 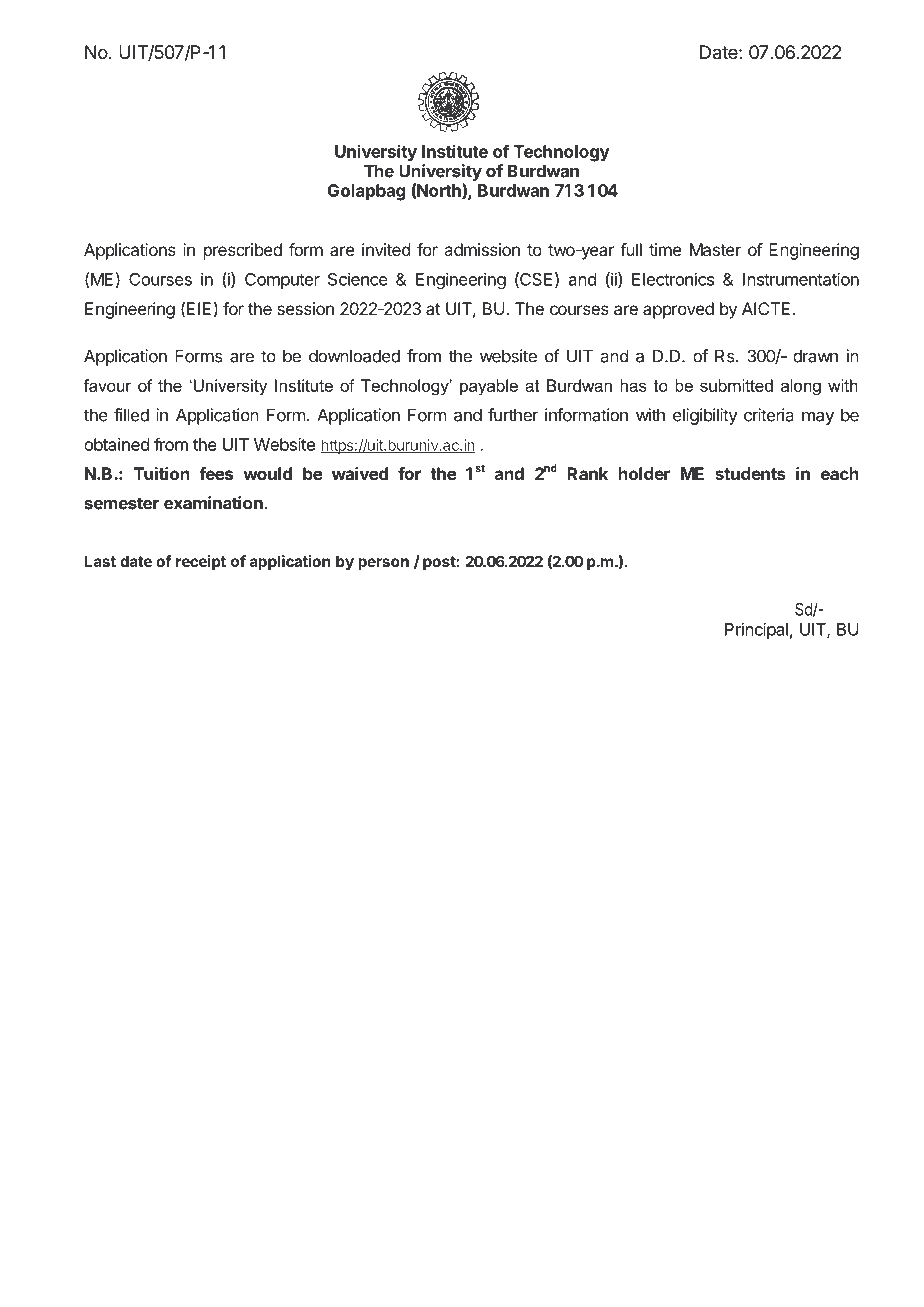 I want to click on waived, so click(x=360, y=473).
